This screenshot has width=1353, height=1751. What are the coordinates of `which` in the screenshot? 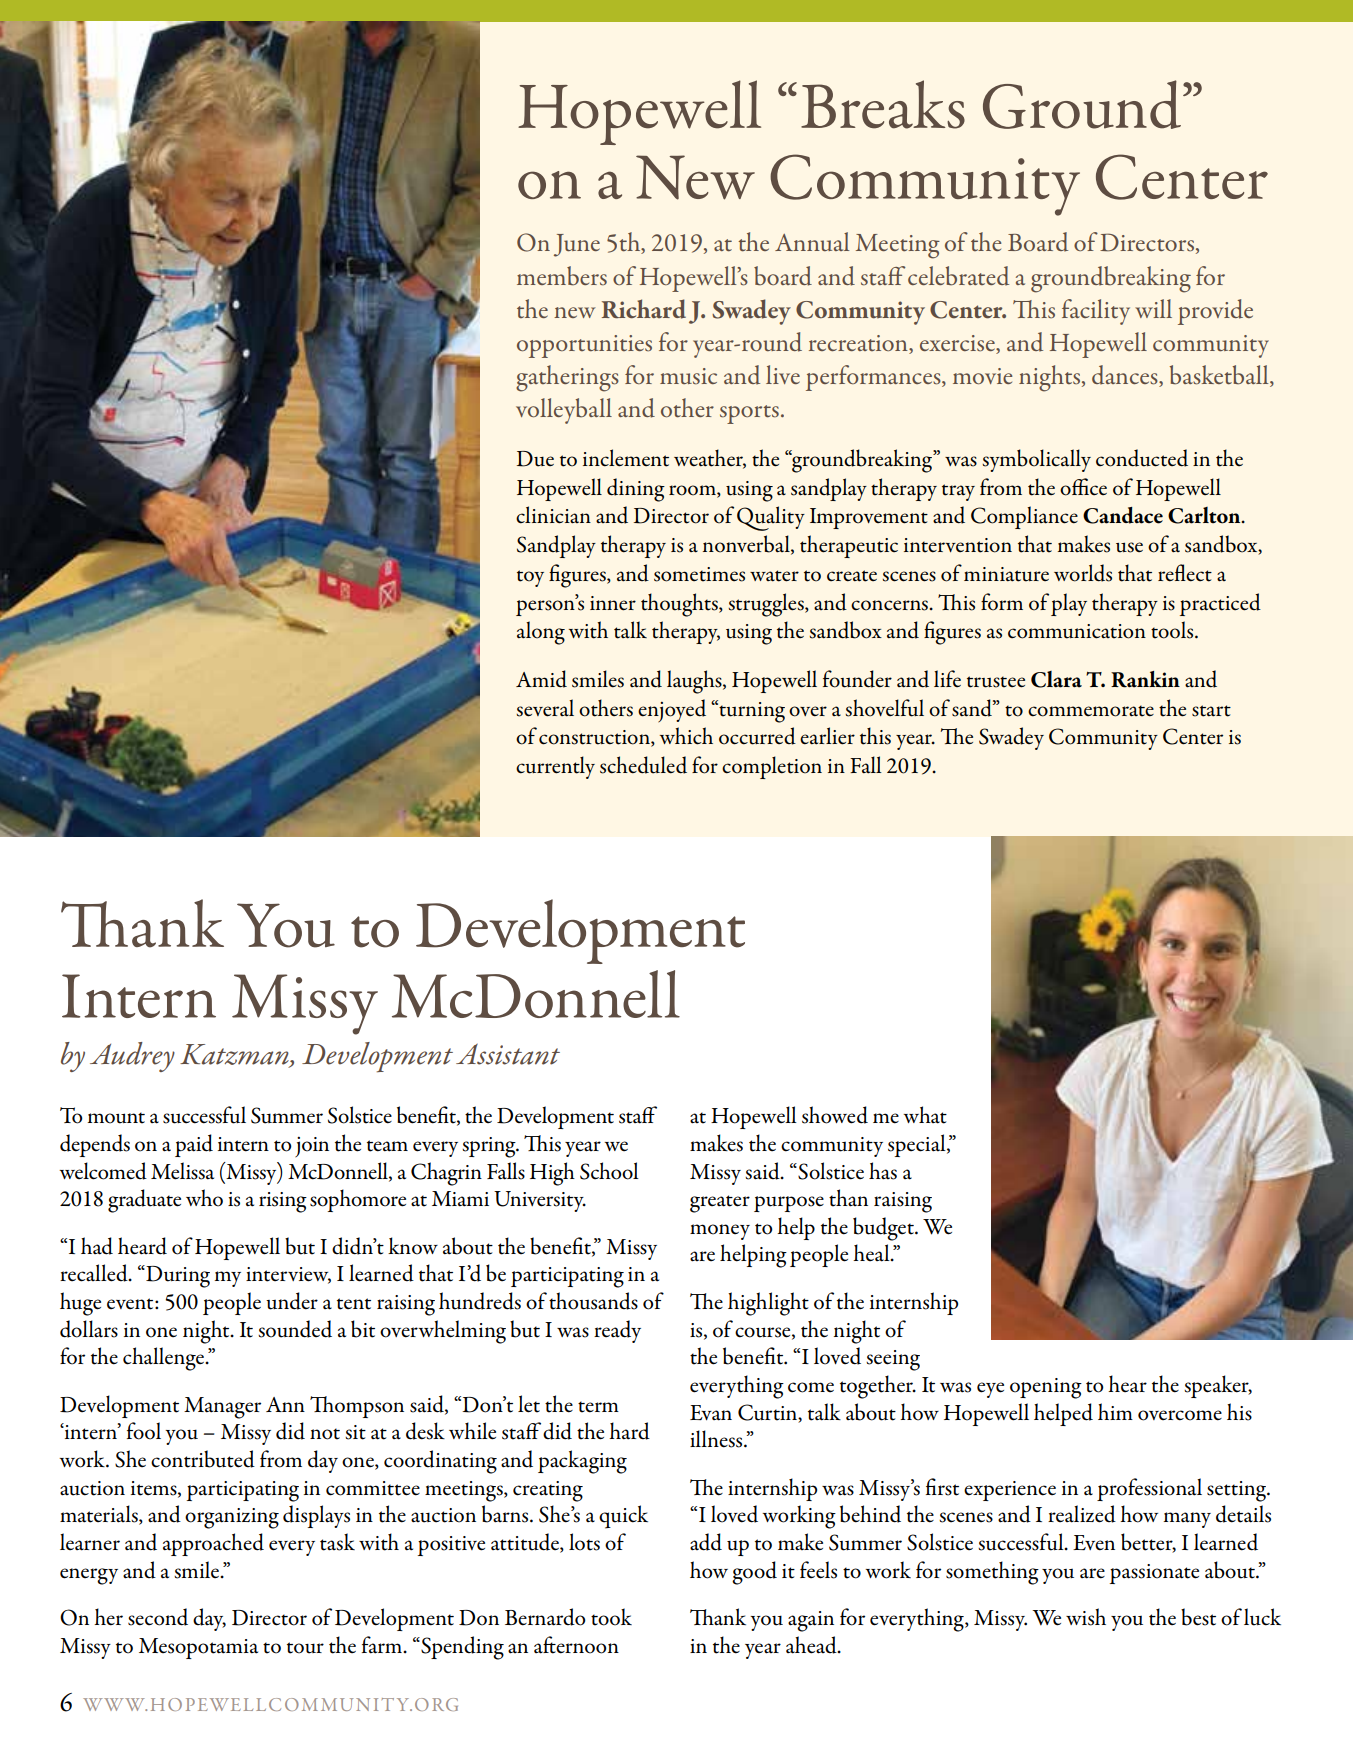 It's located at (686, 736).
